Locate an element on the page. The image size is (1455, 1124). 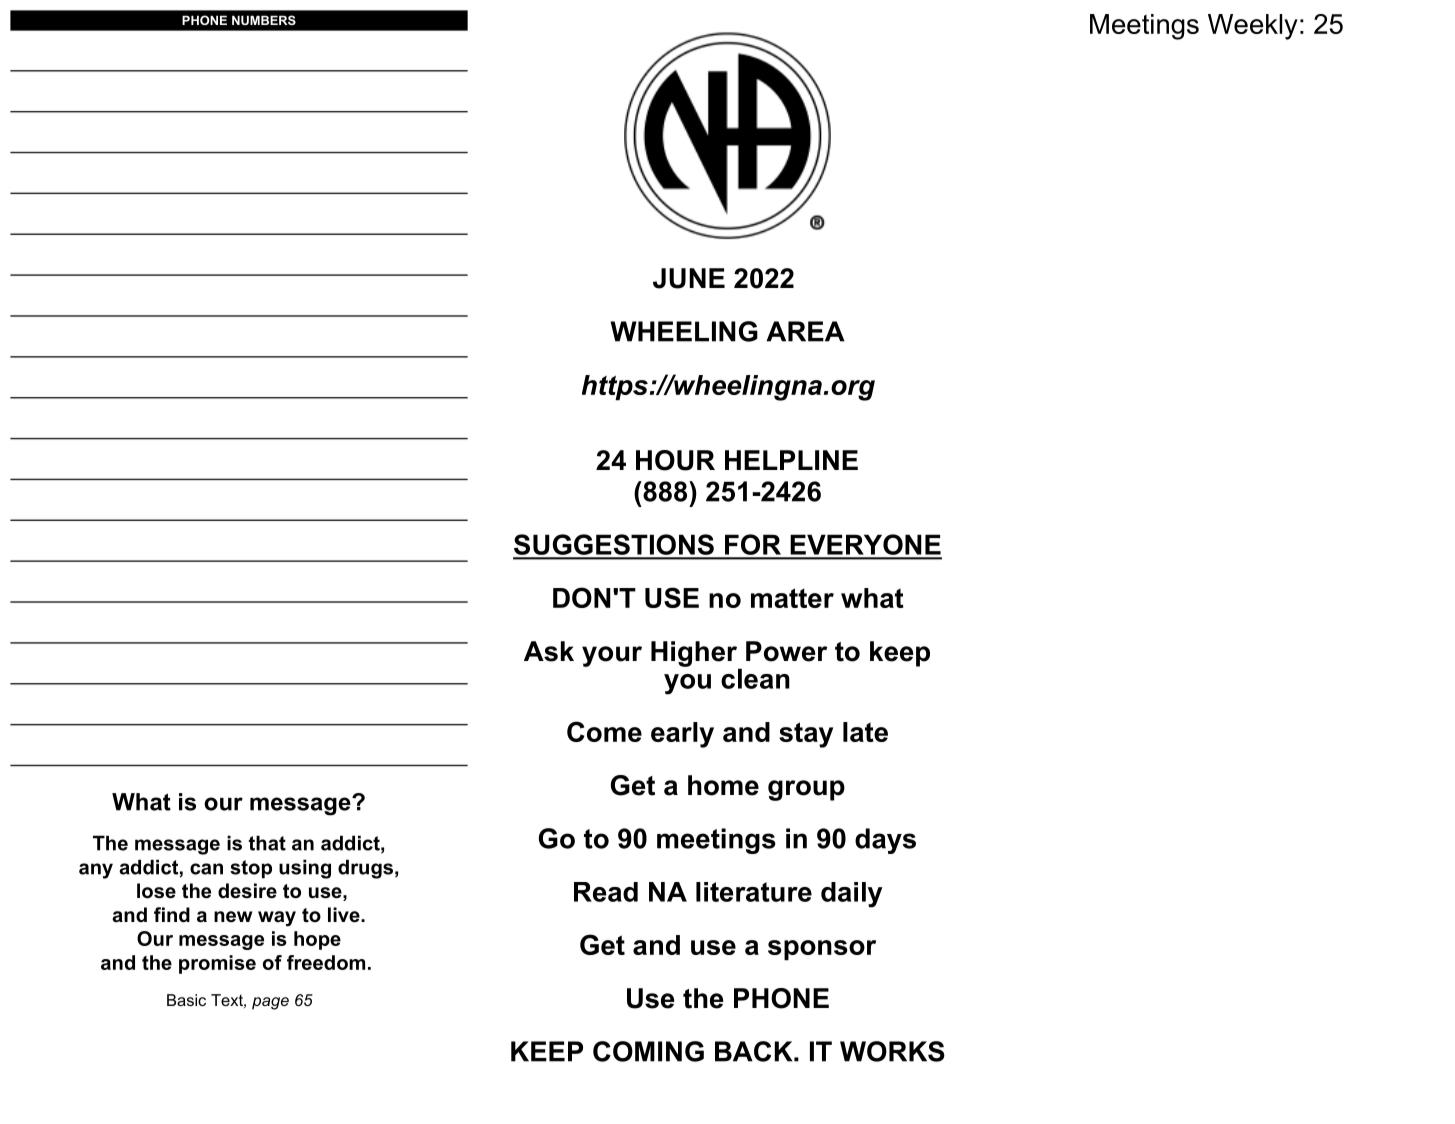
Ask is located at coordinates (549, 651).
